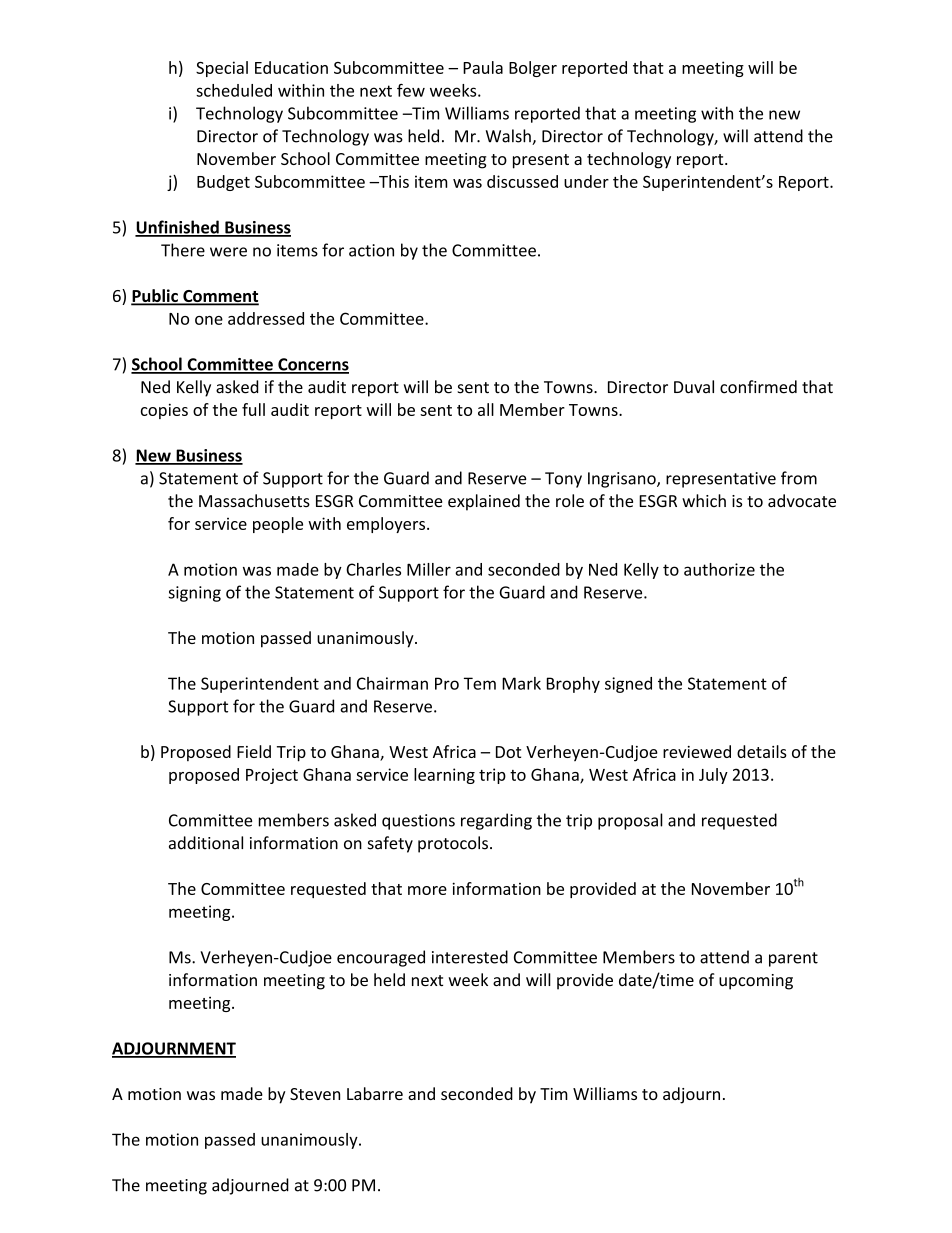 This screenshot has width=952, height=1233. Describe the element at coordinates (719, 569) in the screenshot. I see `authorize` at that location.
